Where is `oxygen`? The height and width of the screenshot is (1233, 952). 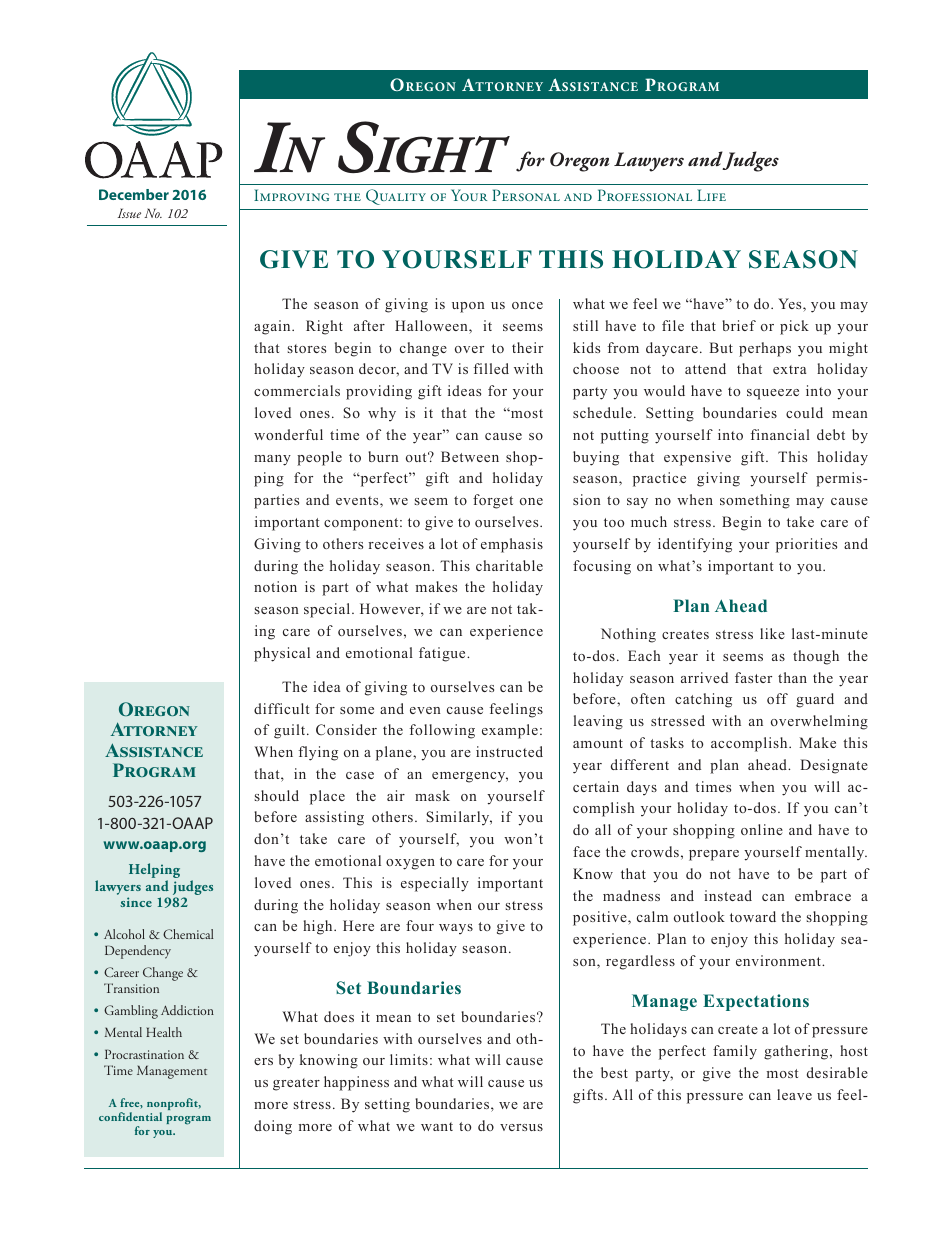 oxygen is located at coordinates (410, 864).
